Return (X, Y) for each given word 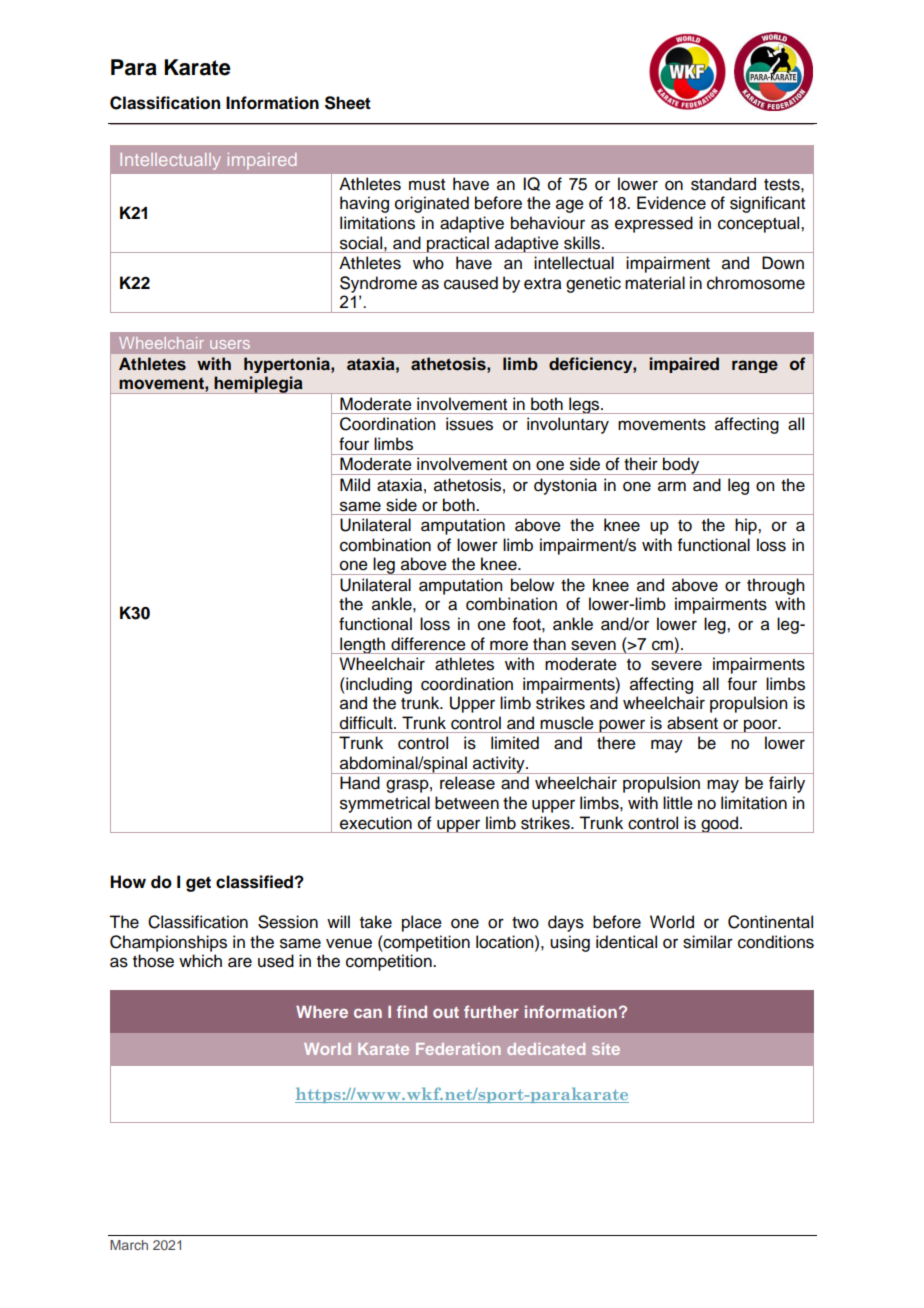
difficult (367, 723)
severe (676, 665)
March (129, 1245)
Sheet (348, 103)
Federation (458, 1049)
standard (723, 184)
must (427, 185)
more (509, 645)
